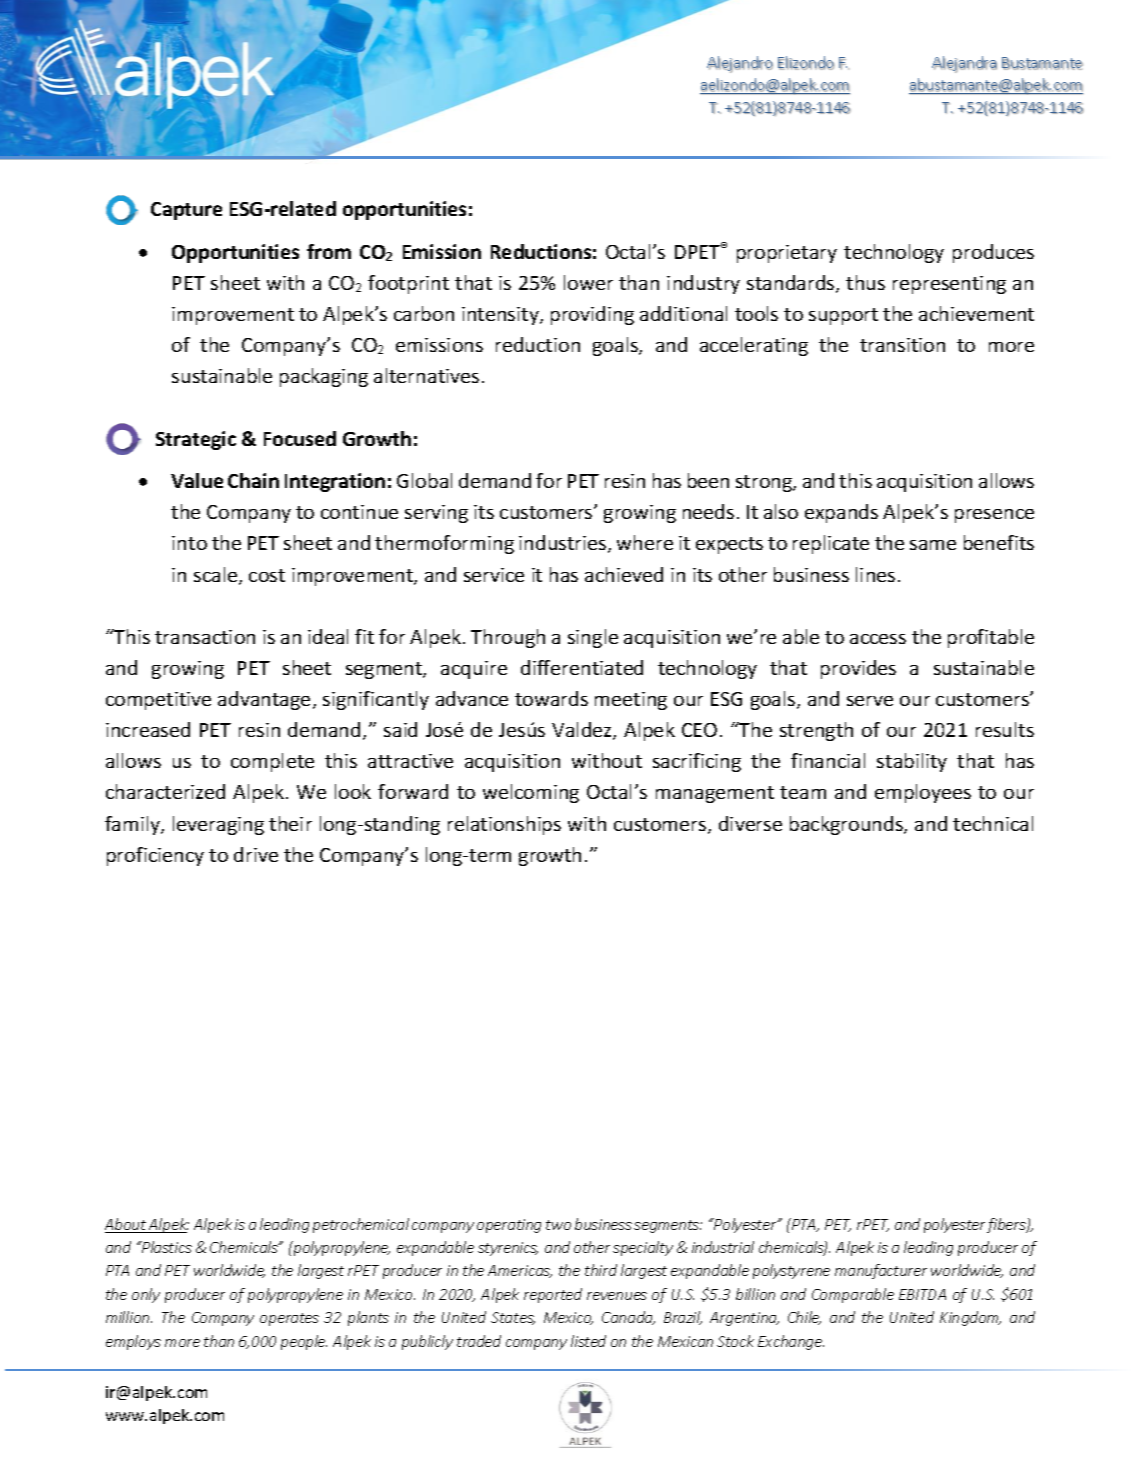 The height and width of the screenshot is (1463, 1131). I want to click on serve, so click(870, 701).
